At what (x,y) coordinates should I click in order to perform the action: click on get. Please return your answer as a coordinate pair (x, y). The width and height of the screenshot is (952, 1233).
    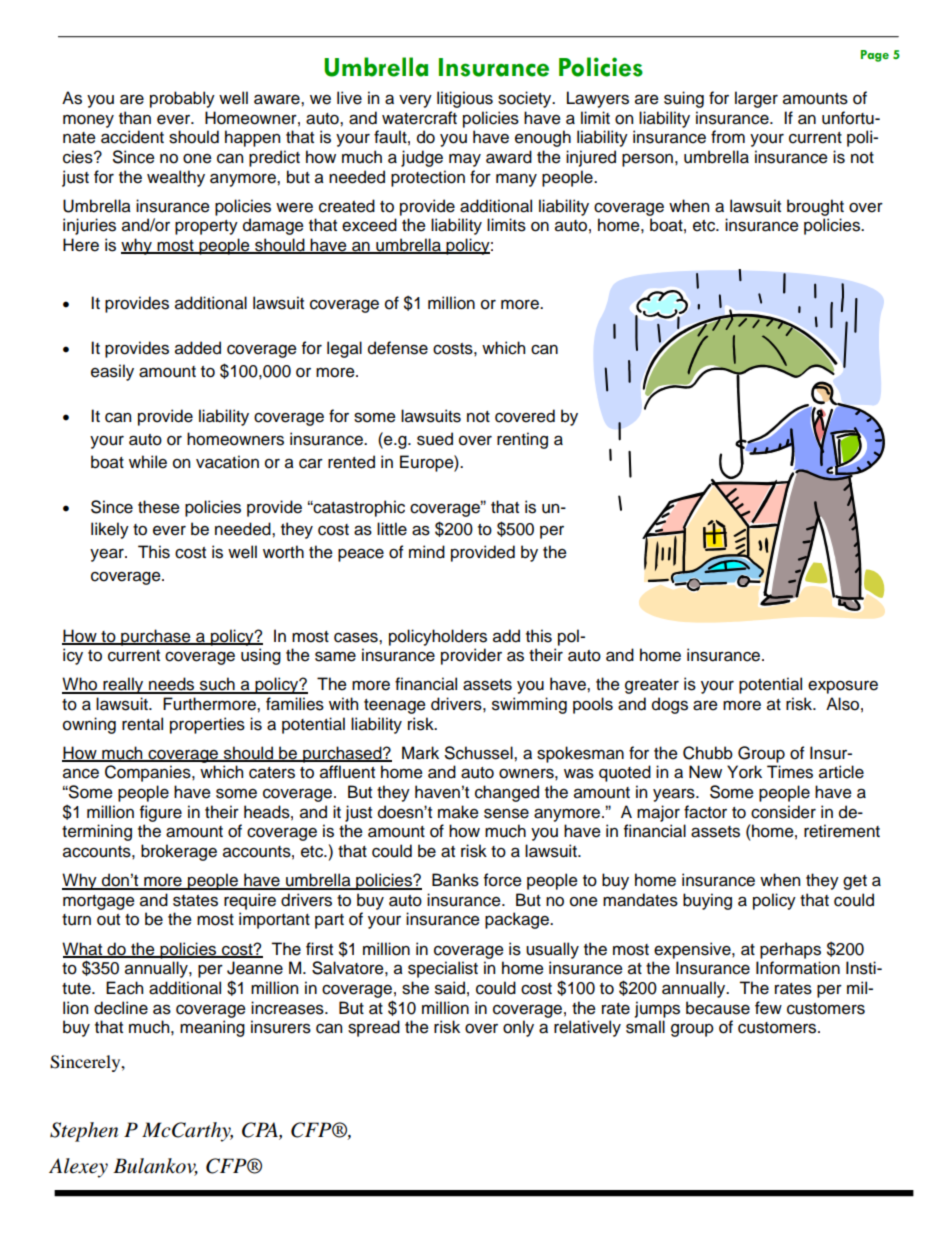
    Looking at the image, I should click on (855, 882).
